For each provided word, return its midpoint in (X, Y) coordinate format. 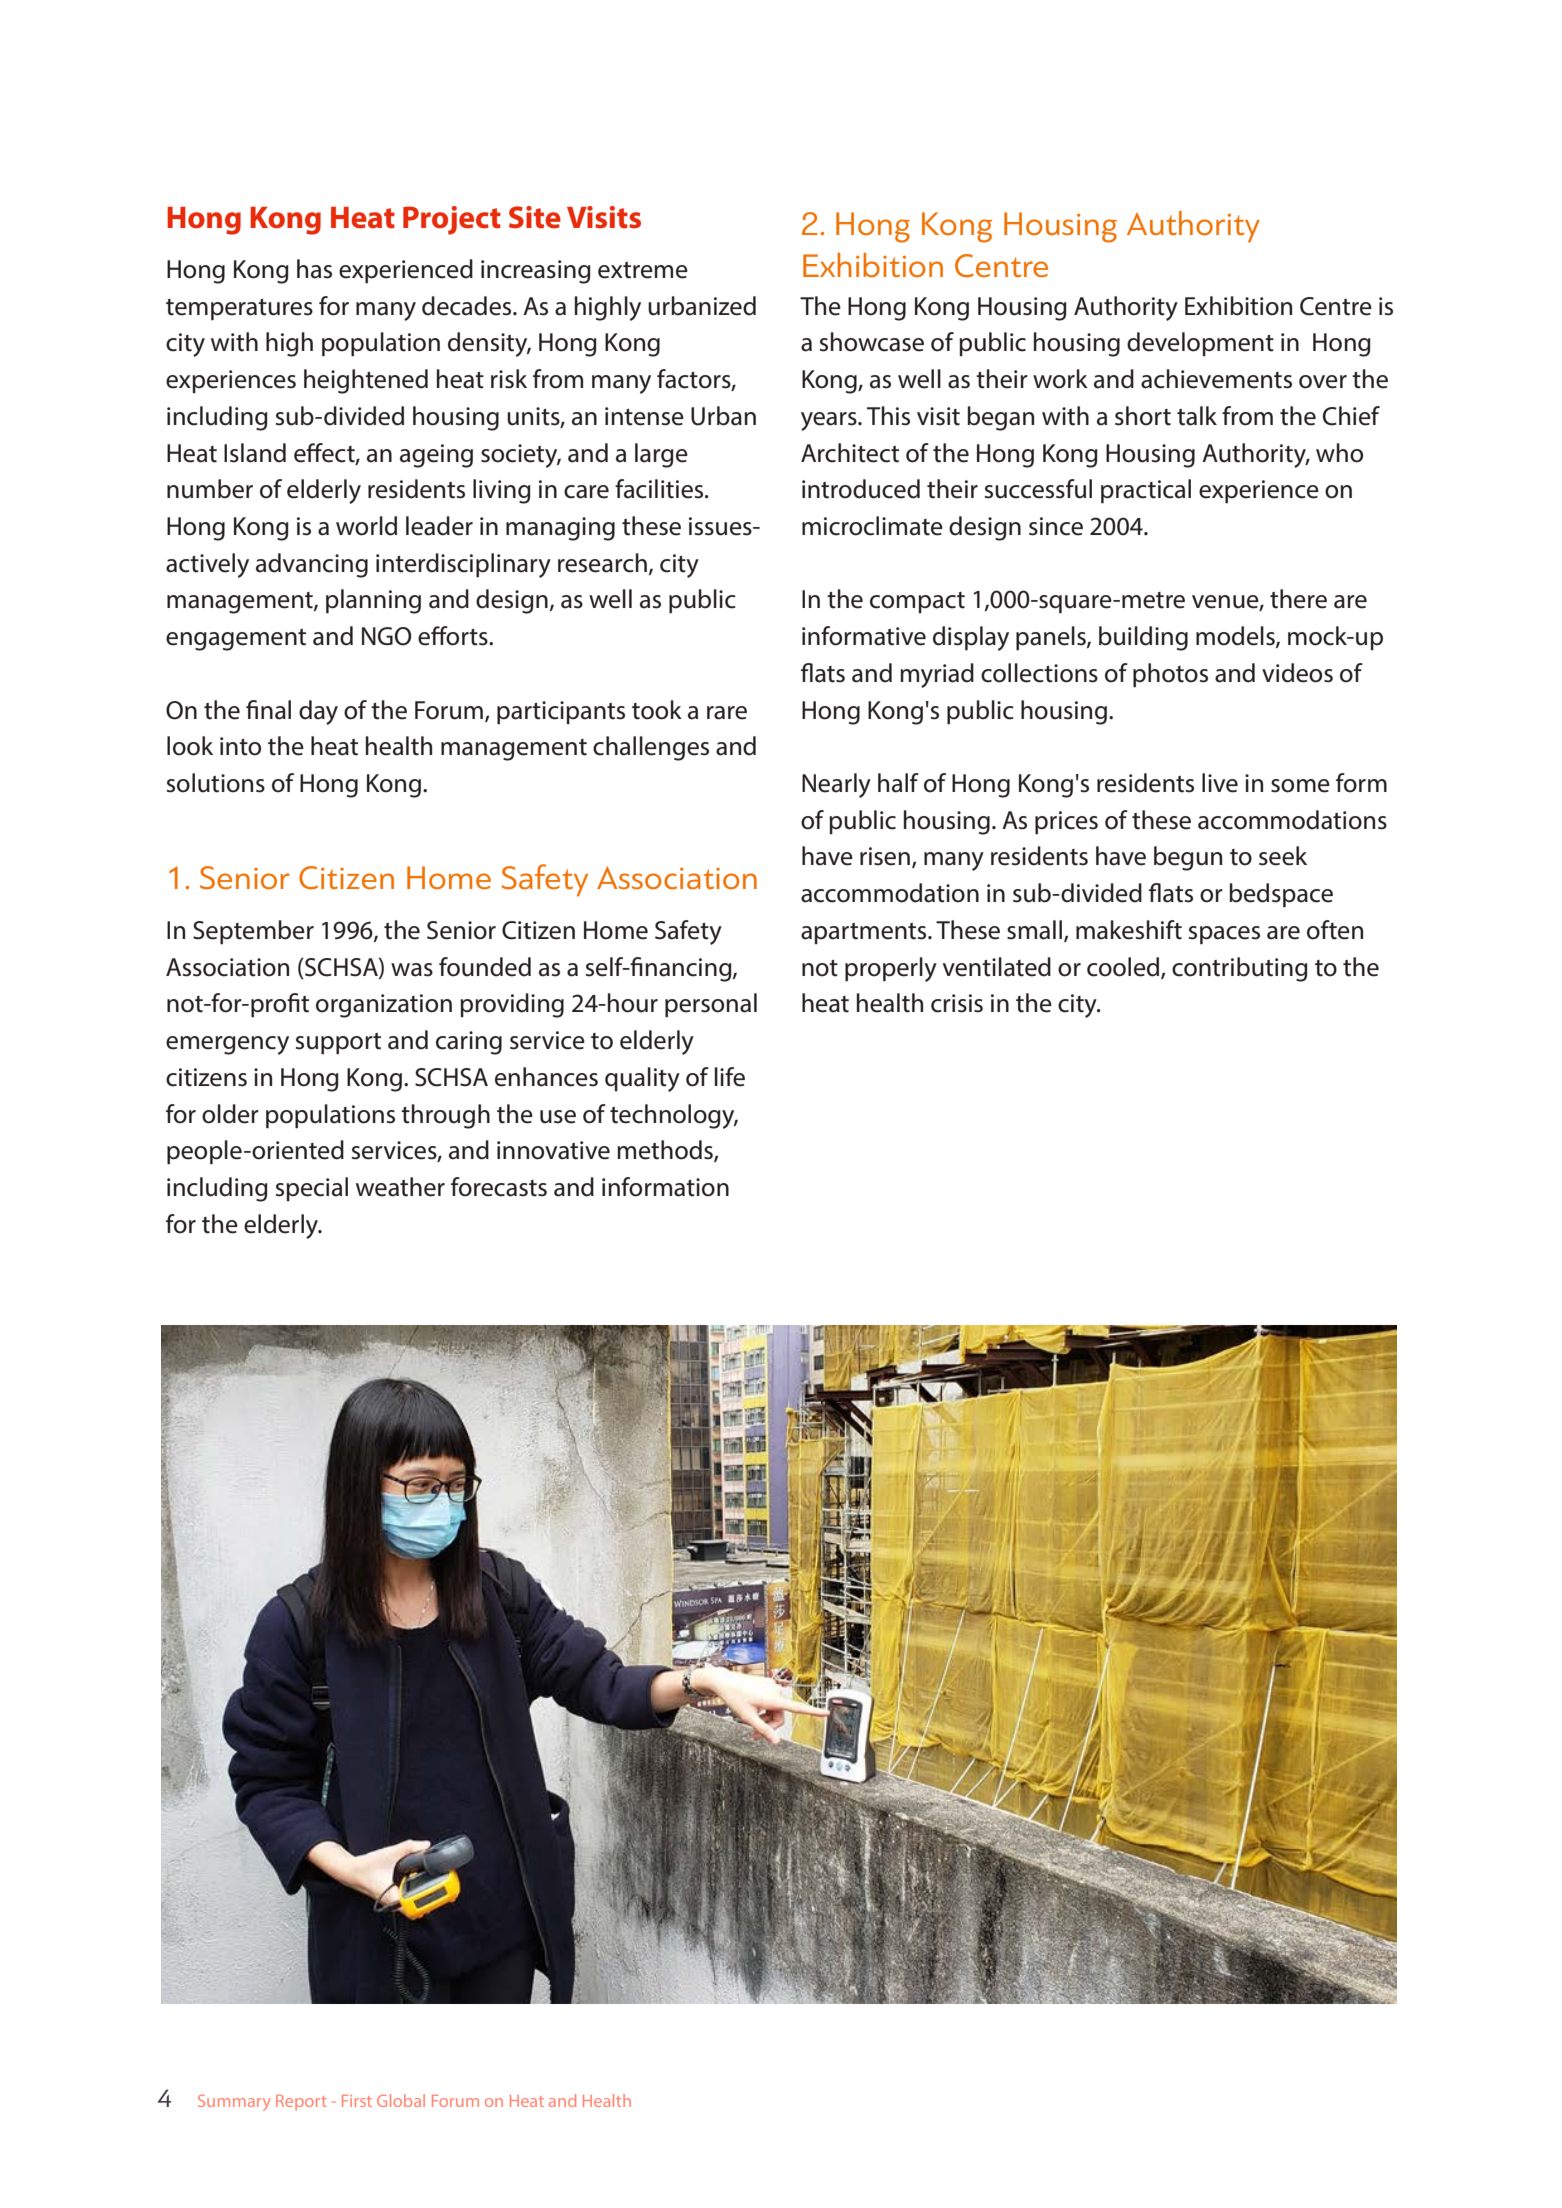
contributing (1240, 969)
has (314, 269)
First (357, 2101)
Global (401, 2100)
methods (666, 1151)
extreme (643, 270)
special (312, 1189)
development (1200, 344)
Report (301, 2103)
